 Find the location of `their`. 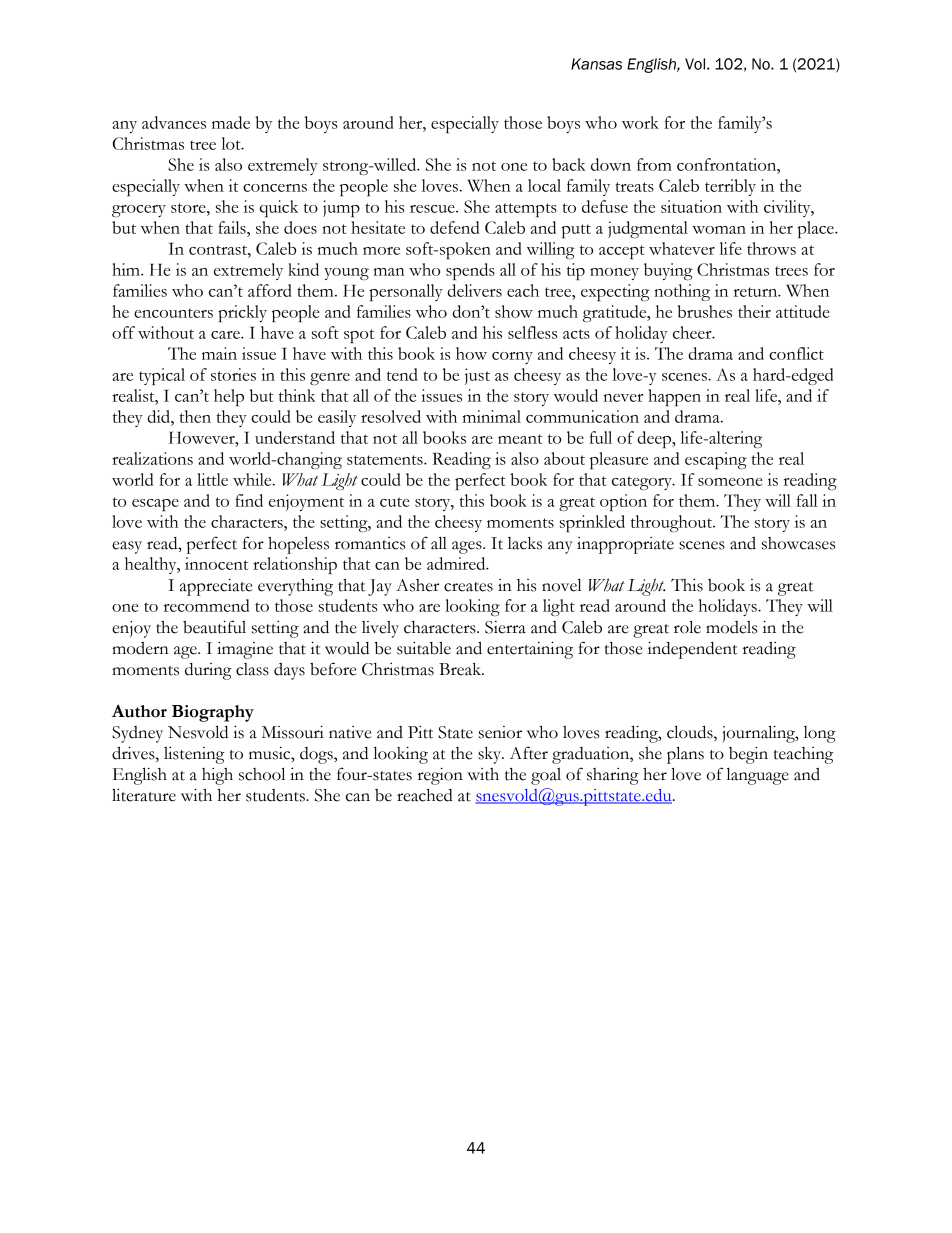

their is located at coordinates (754, 311).
